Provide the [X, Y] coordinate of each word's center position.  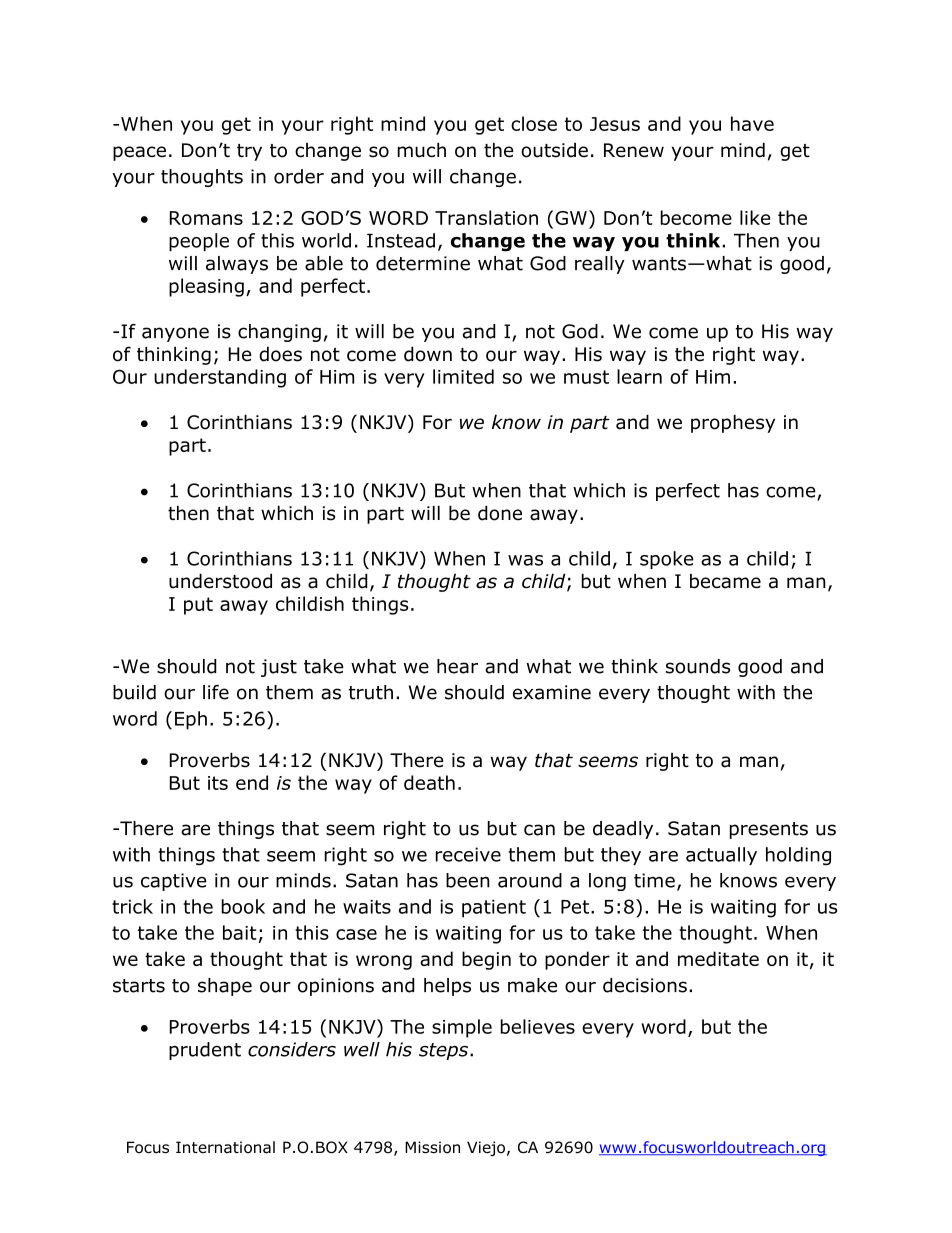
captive [174, 882]
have [752, 123]
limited [463, 376]
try [249, 152]
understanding [220, 378]
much [422, 150]
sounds [698, 666]
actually [721, 856]
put [198, 606]
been [468, 880]
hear [457, 666]
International [225, 1147]
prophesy [733, 423]
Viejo [486, 1148]
